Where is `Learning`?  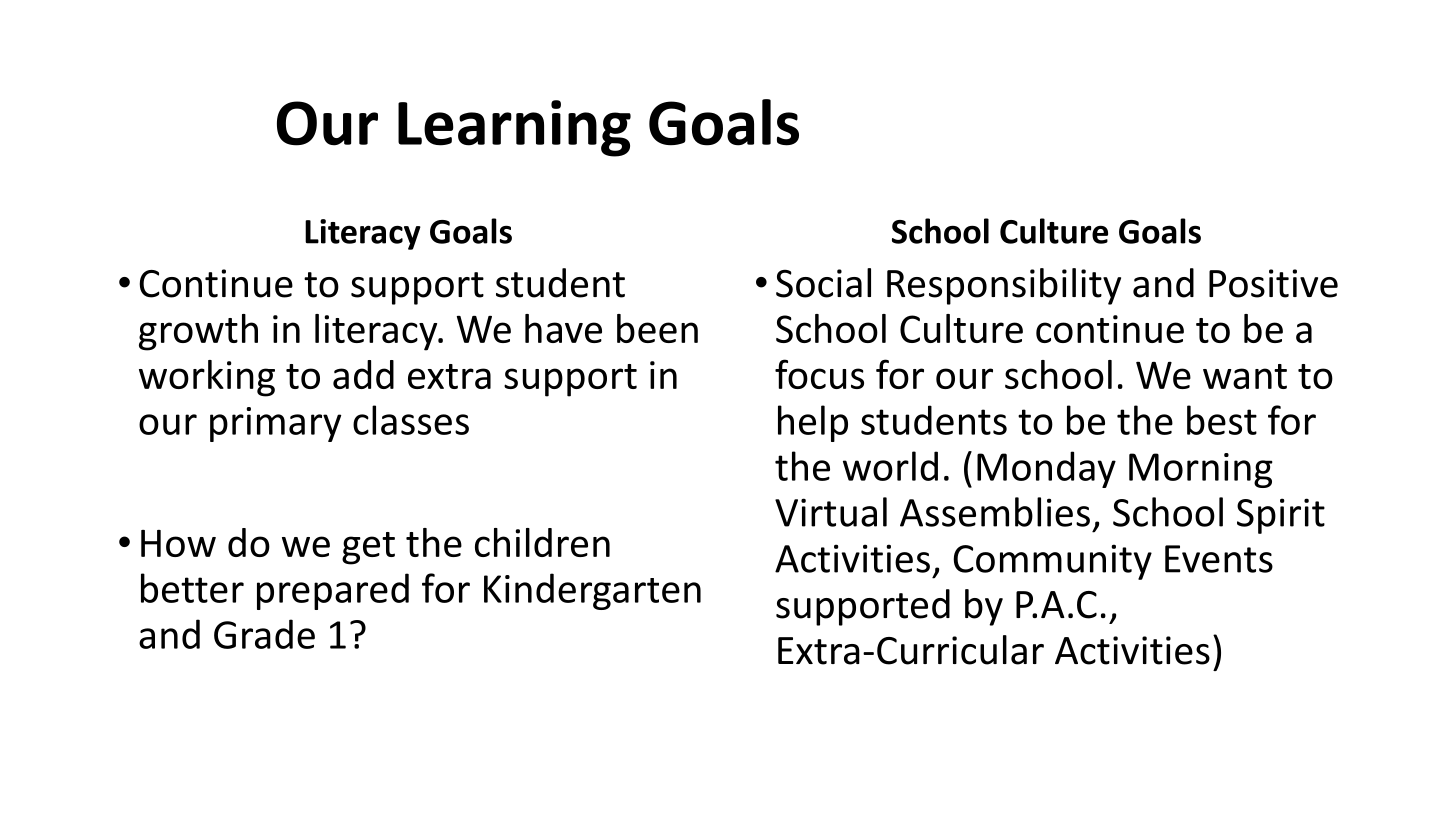
Learning is located at coordinates (514, 128).
